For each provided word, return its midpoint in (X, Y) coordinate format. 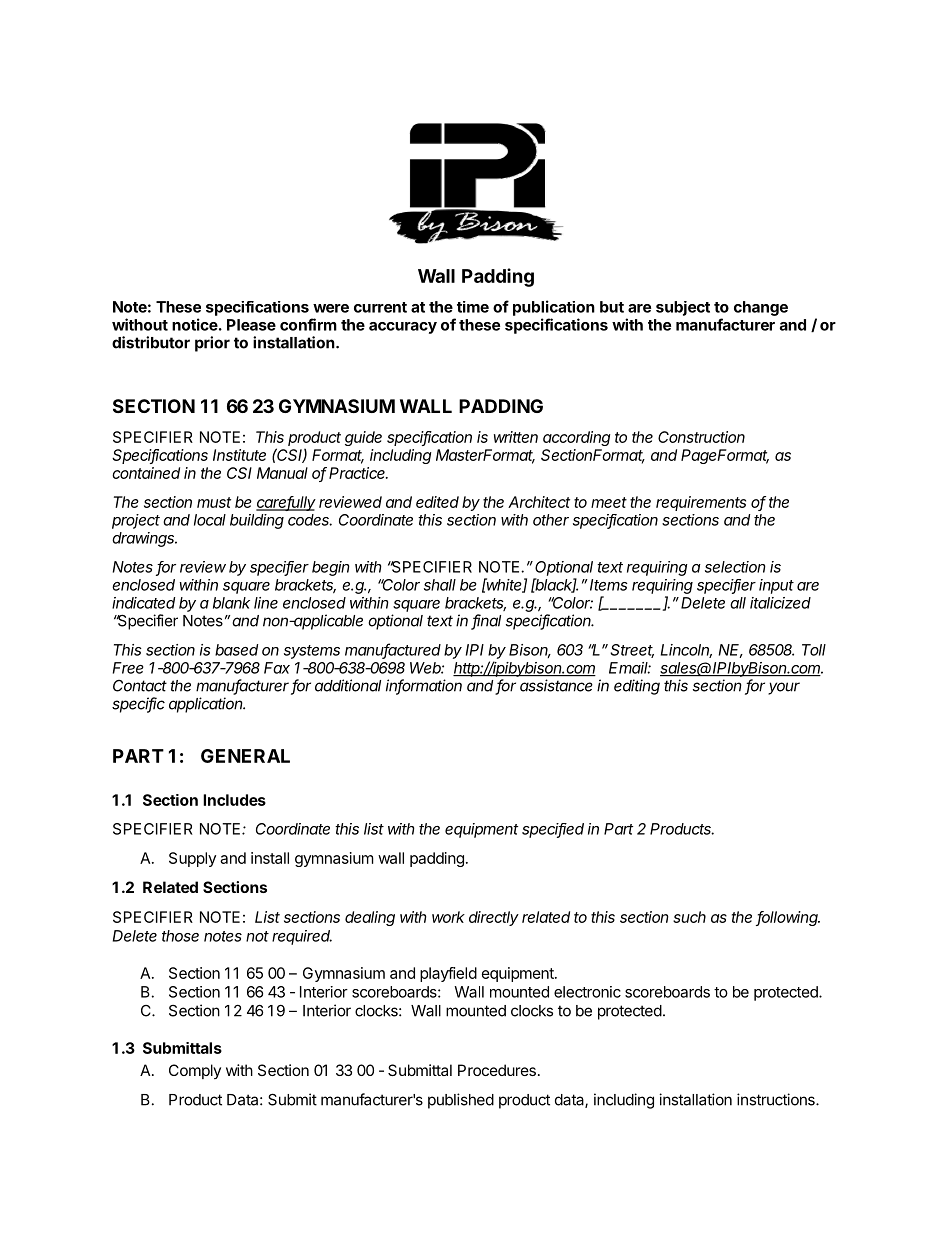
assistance (556, 685)
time (473, 307)
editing (637, 687)
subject (683, 308)
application (207, 705)
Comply (195, 1071)
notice (195, 324)
